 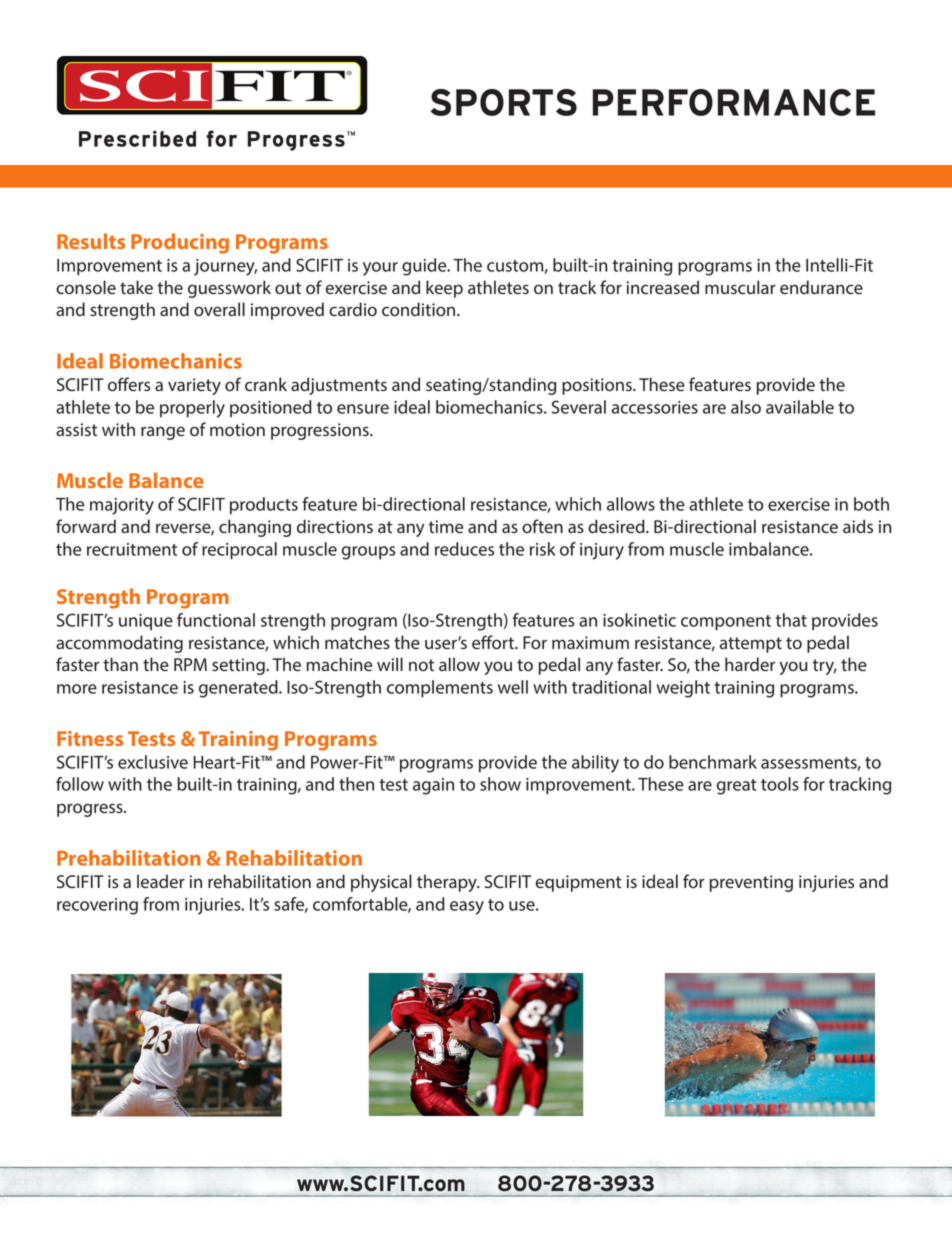 I want to click on time, so click(x=446, y=527).
